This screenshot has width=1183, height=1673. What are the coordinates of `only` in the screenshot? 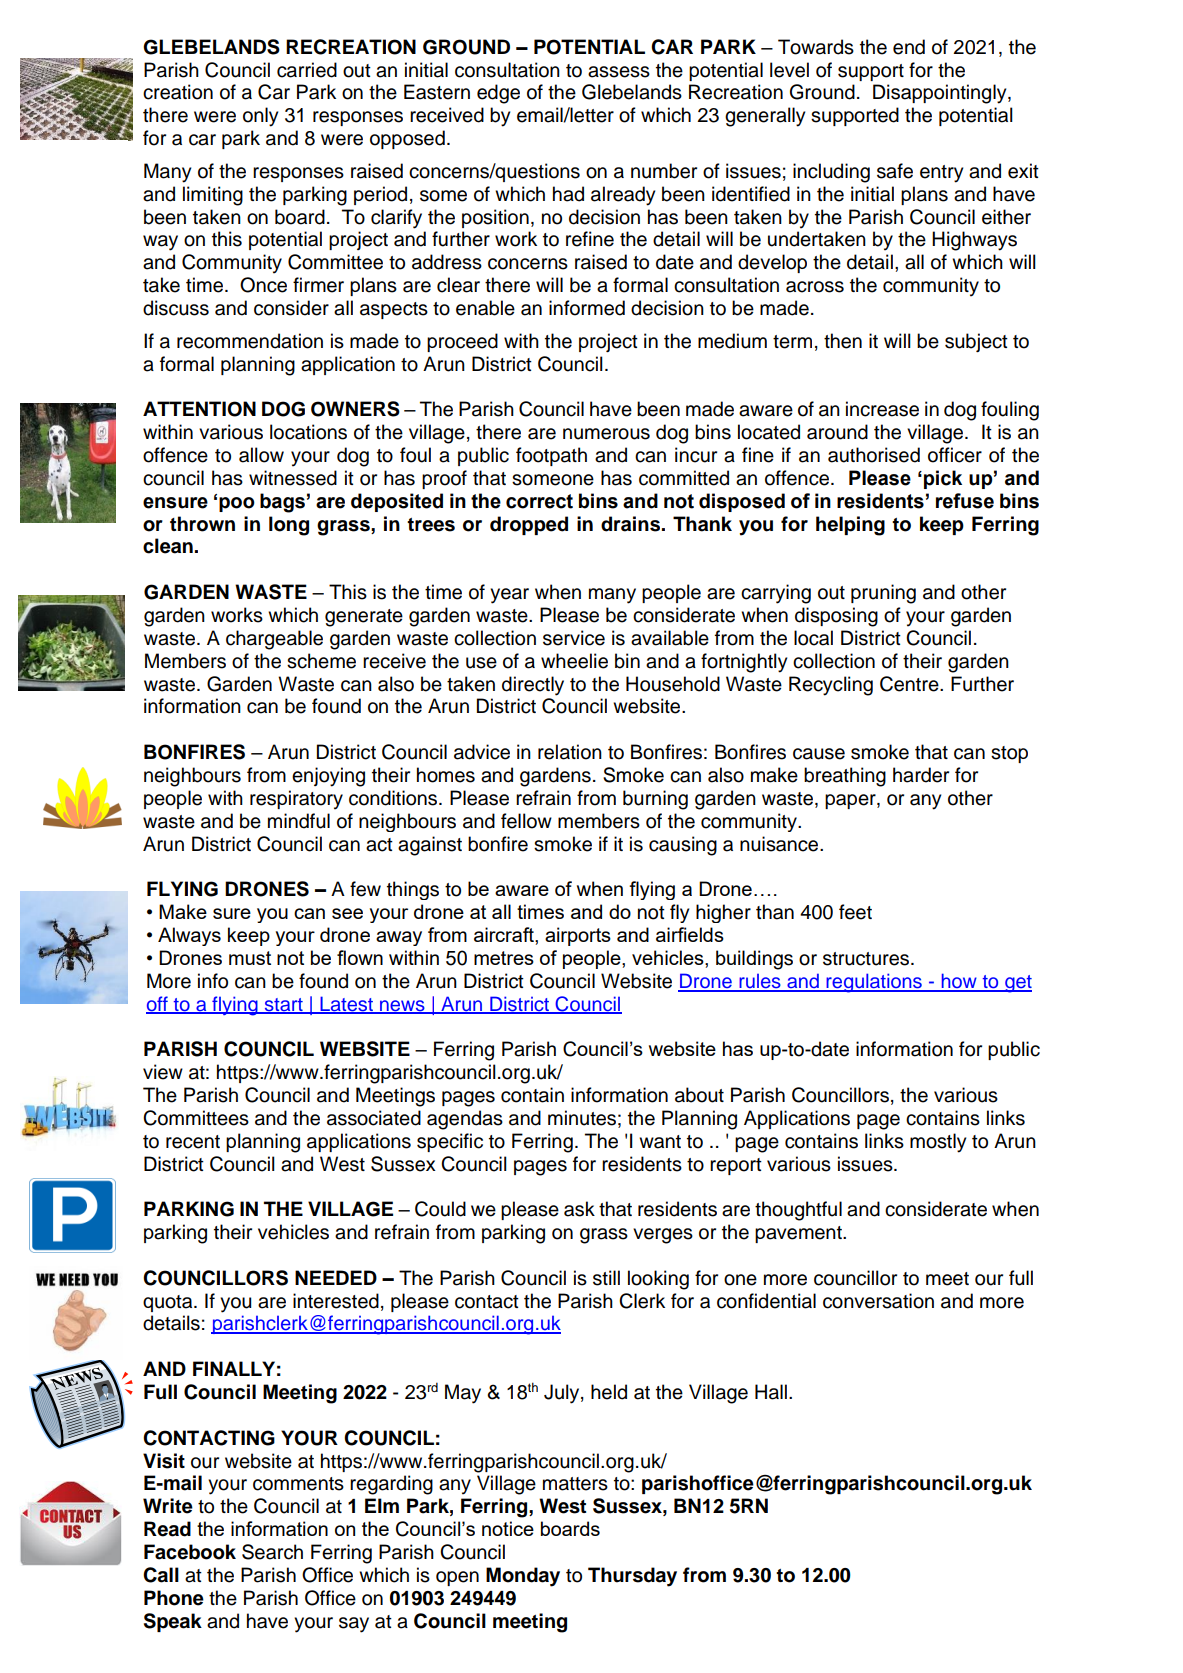 It's located at (260, 117).
